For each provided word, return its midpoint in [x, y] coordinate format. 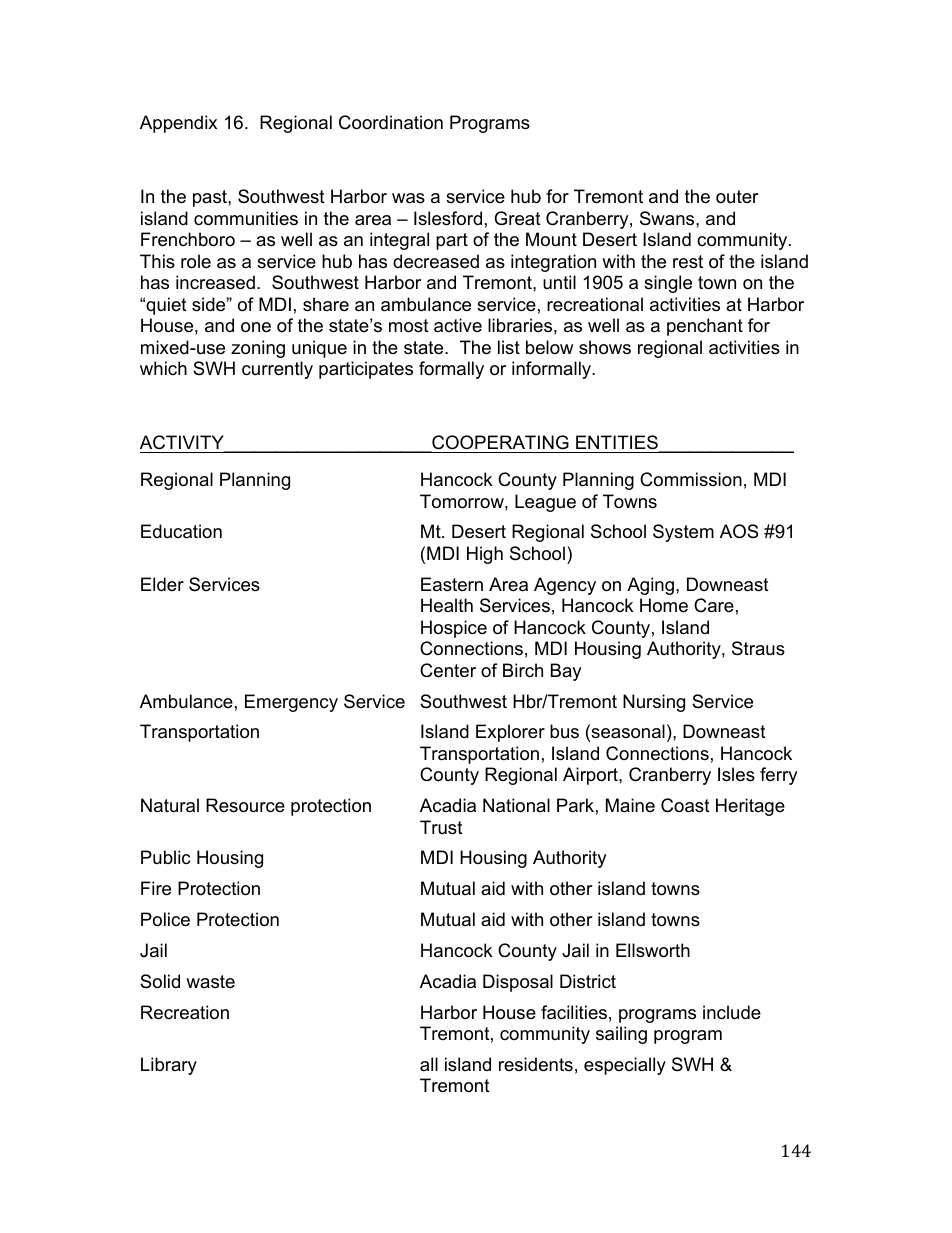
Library [169, 1066]
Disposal [518, 983]
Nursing [654, 703]
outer [737, 197]
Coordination [391, 122]
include [732, 1012]
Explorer [510, 733]
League [545, 503]
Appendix [178, 124]
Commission [691, 479]
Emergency [291, 703]
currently [277, 370]
